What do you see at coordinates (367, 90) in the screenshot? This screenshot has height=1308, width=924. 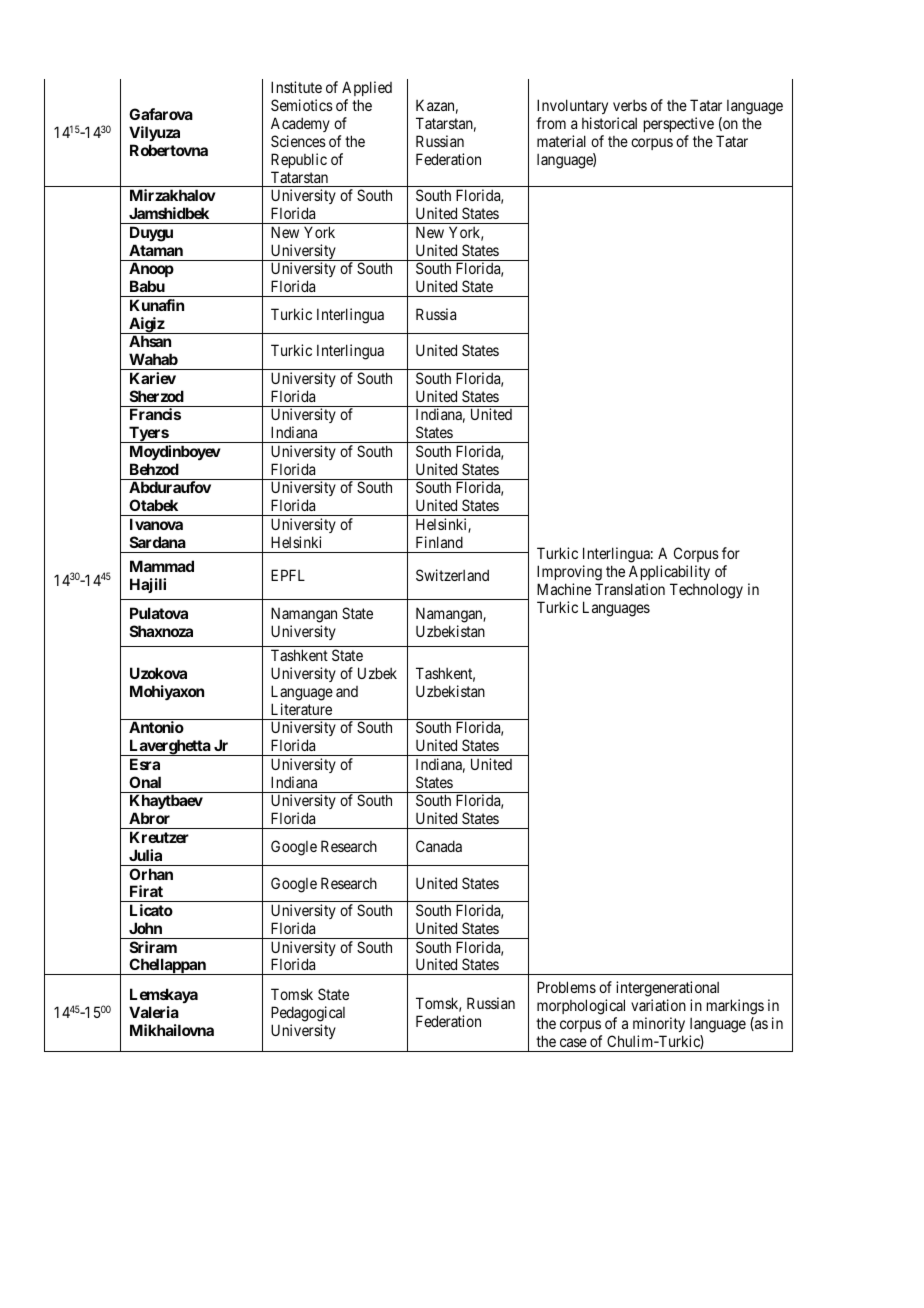 I see `Applied` at bounding box center [367, 90].
